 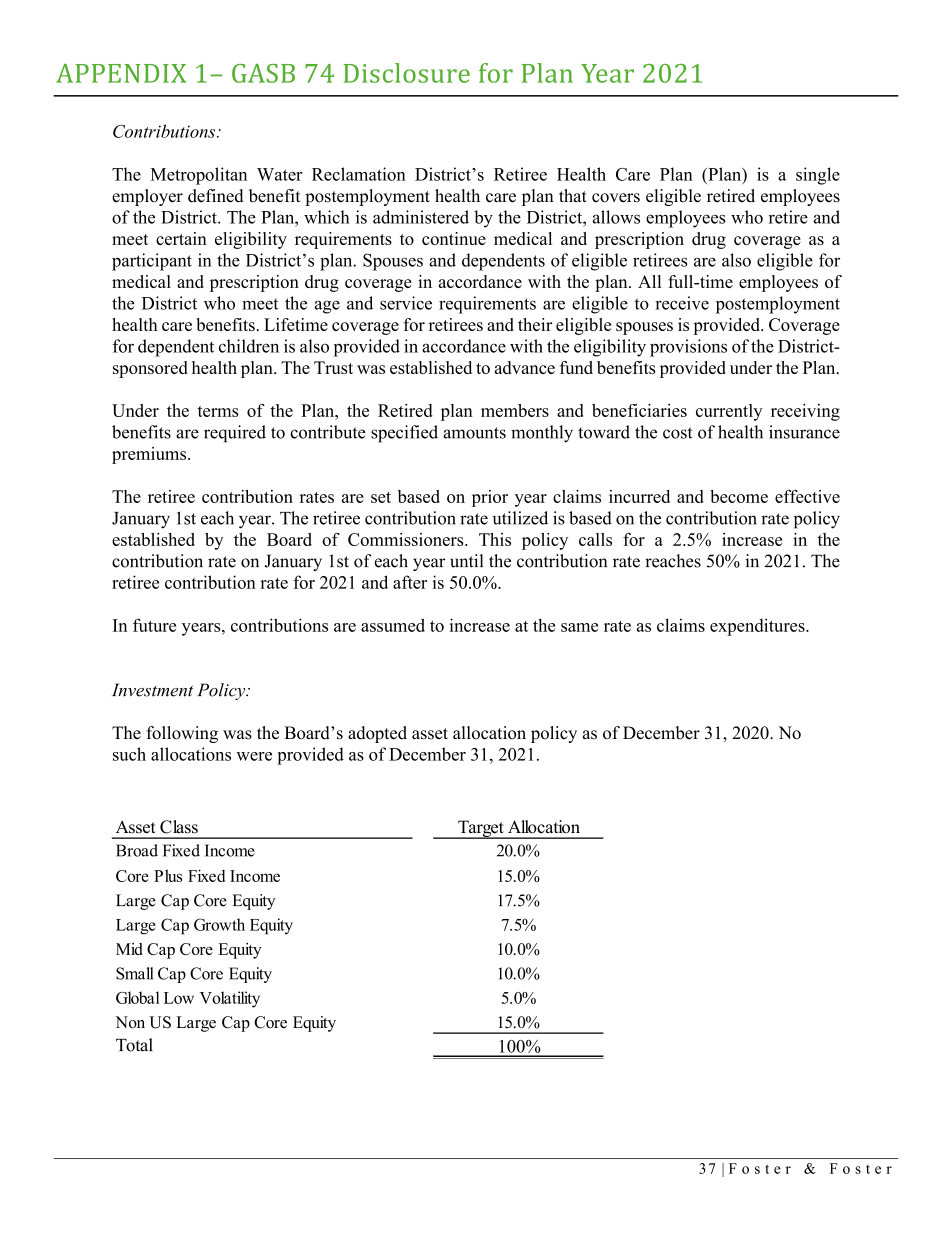 I want to click on expenditures, so click(x=758, y=627).
